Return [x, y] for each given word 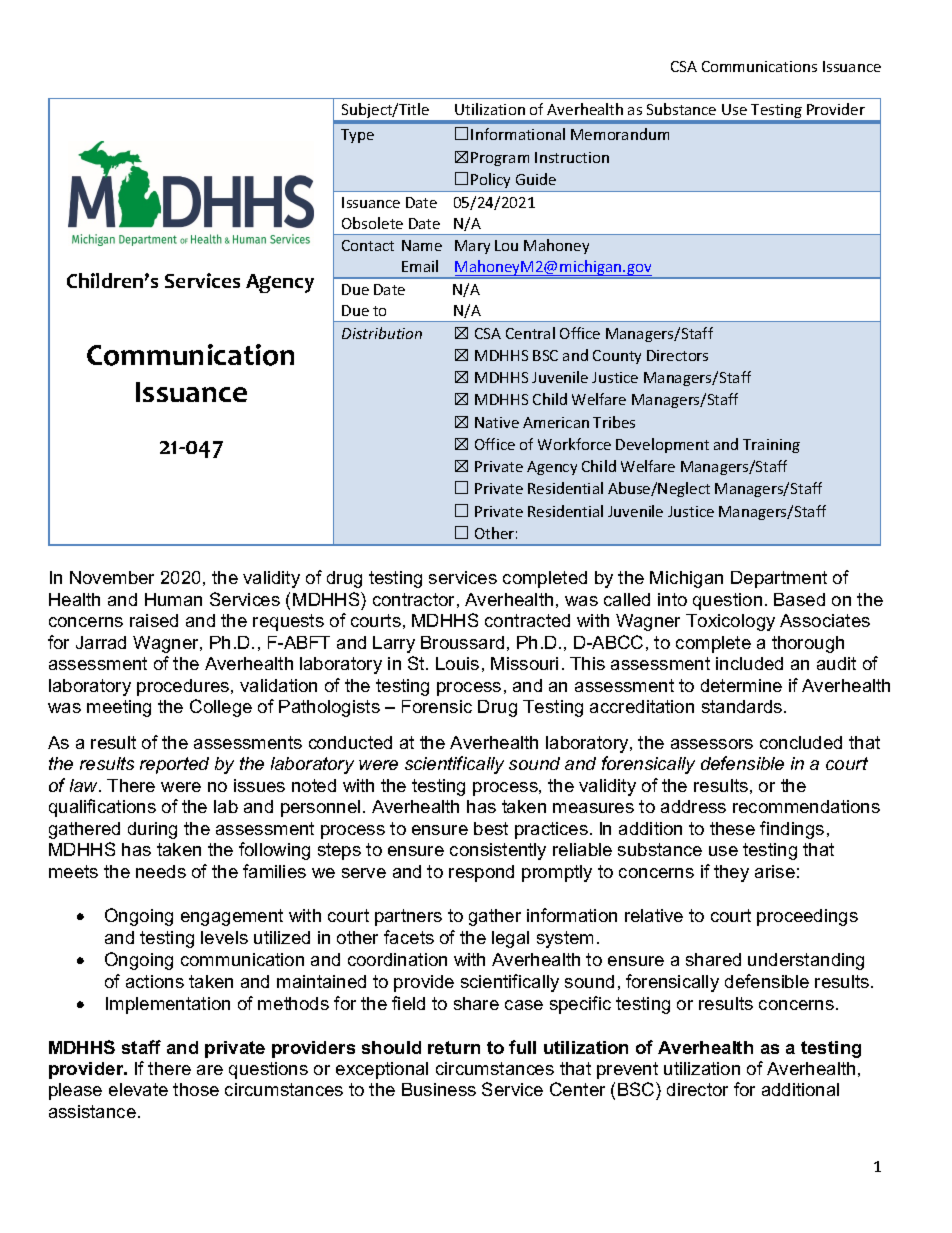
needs [161, 871]
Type [357, 136]
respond [481, 873]
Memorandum [620, 134]
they [731, 873]
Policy [490, 180]
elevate [138, 1089]
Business [439, 1089]
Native [497, 422]
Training [771, 446]
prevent [627, 1070]
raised [154, 620]
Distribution [382, 333]
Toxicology [730, 622]
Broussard [462, 642]
